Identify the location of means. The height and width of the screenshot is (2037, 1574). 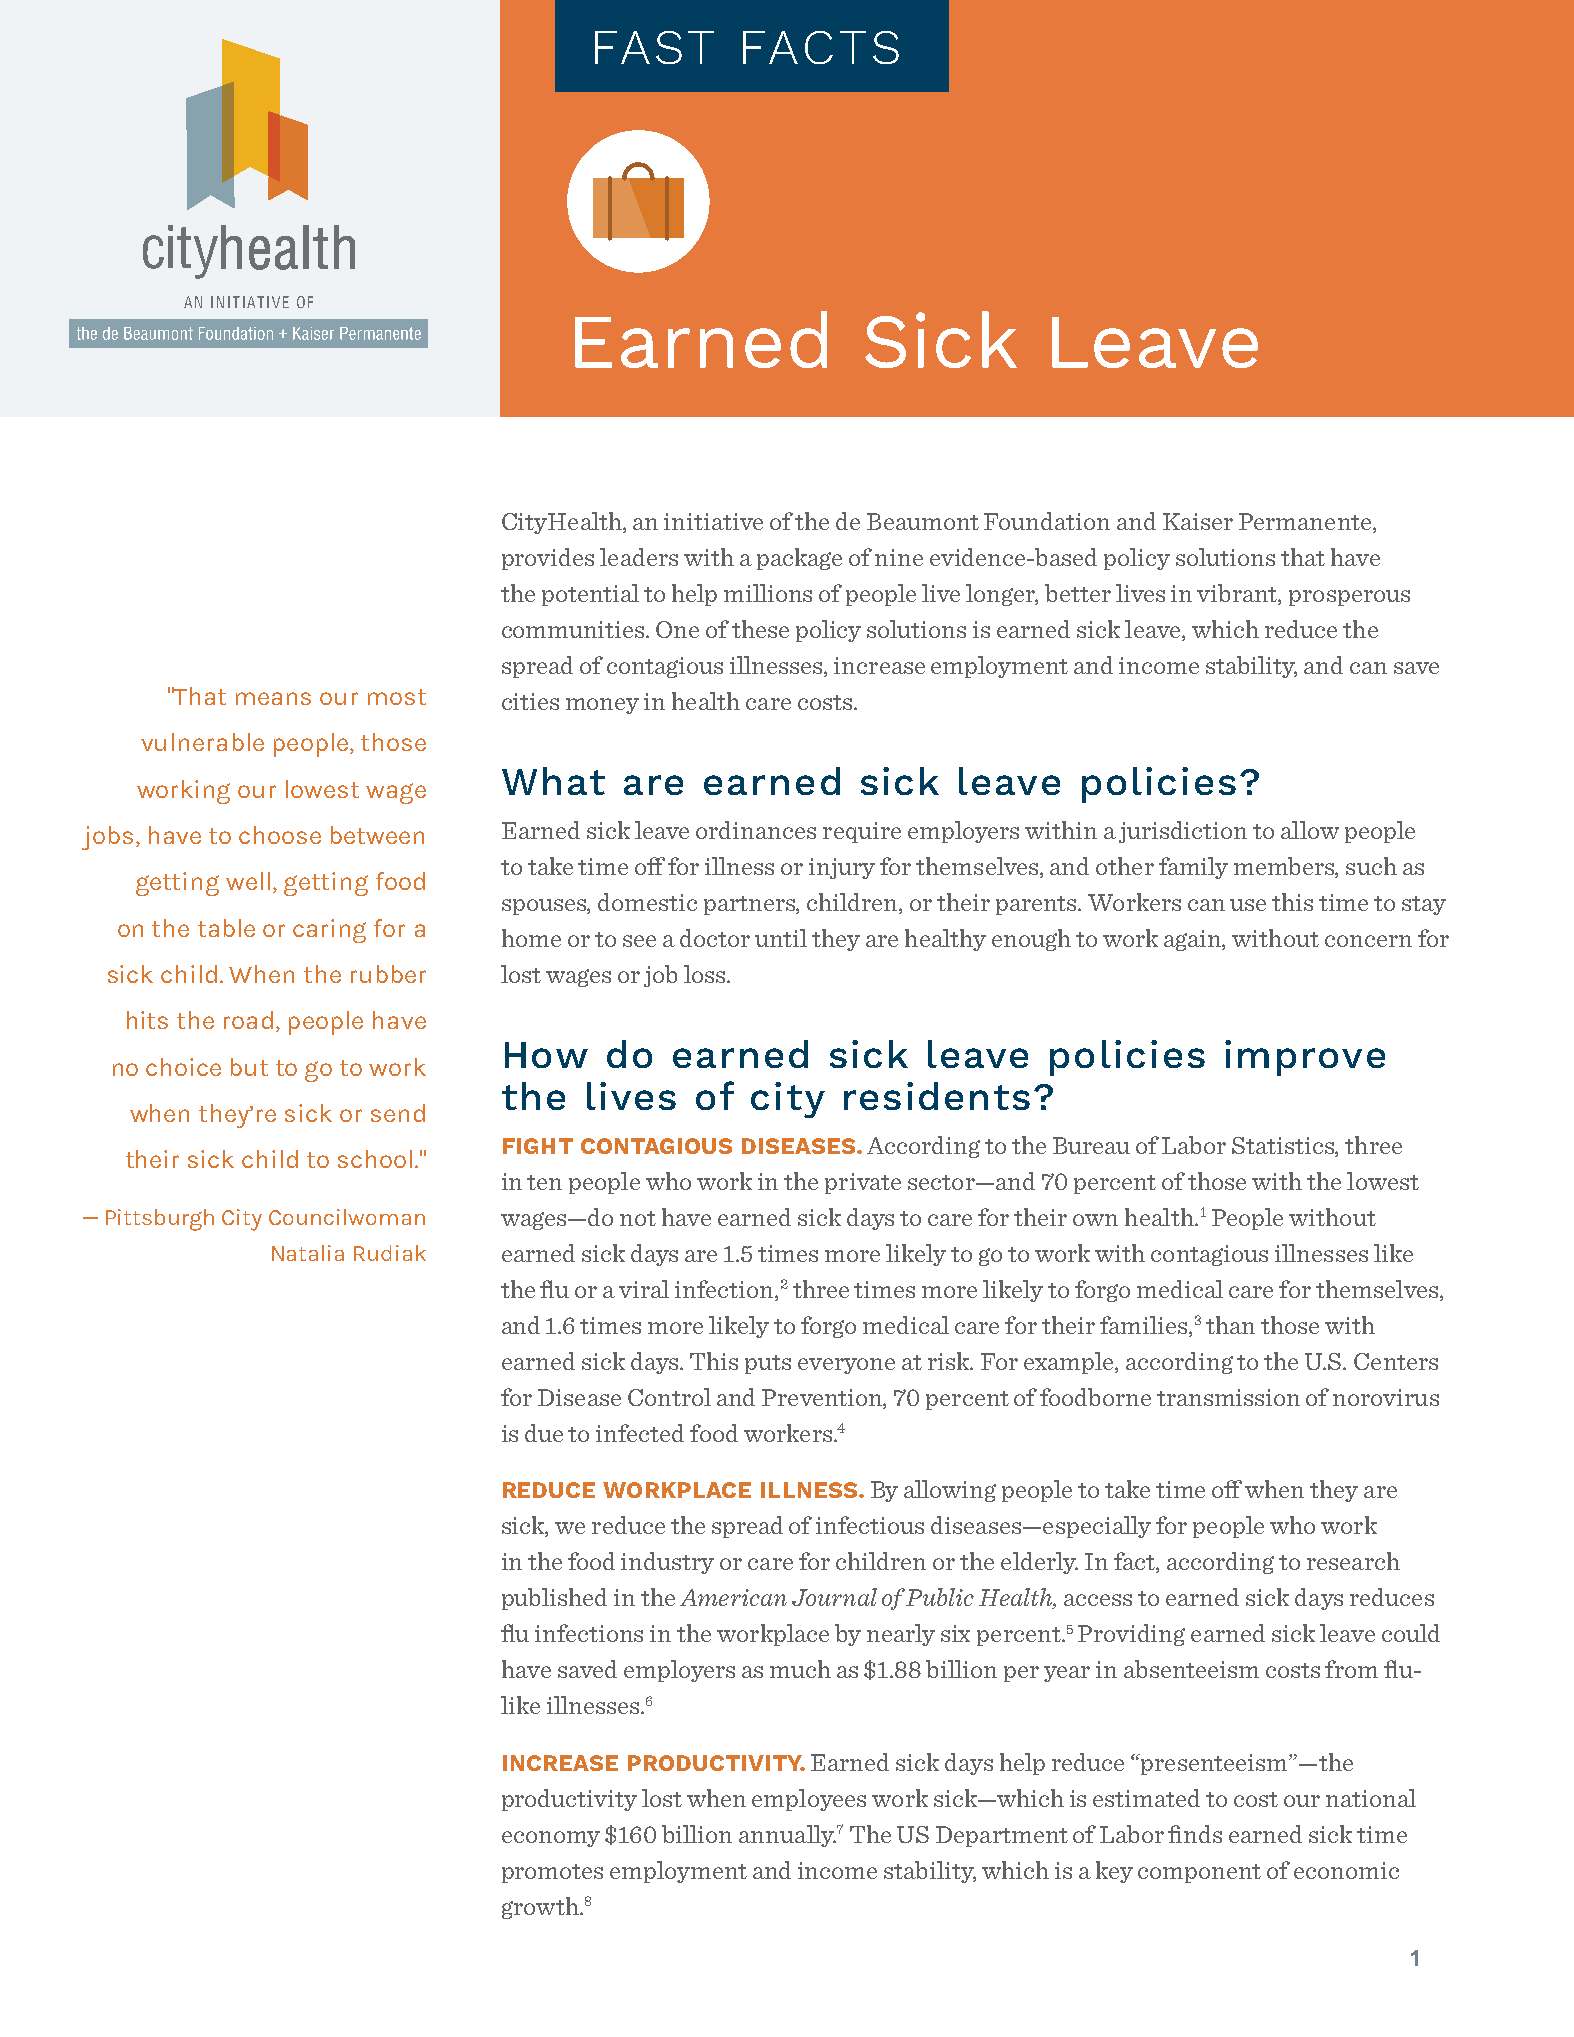
(273, 698).
